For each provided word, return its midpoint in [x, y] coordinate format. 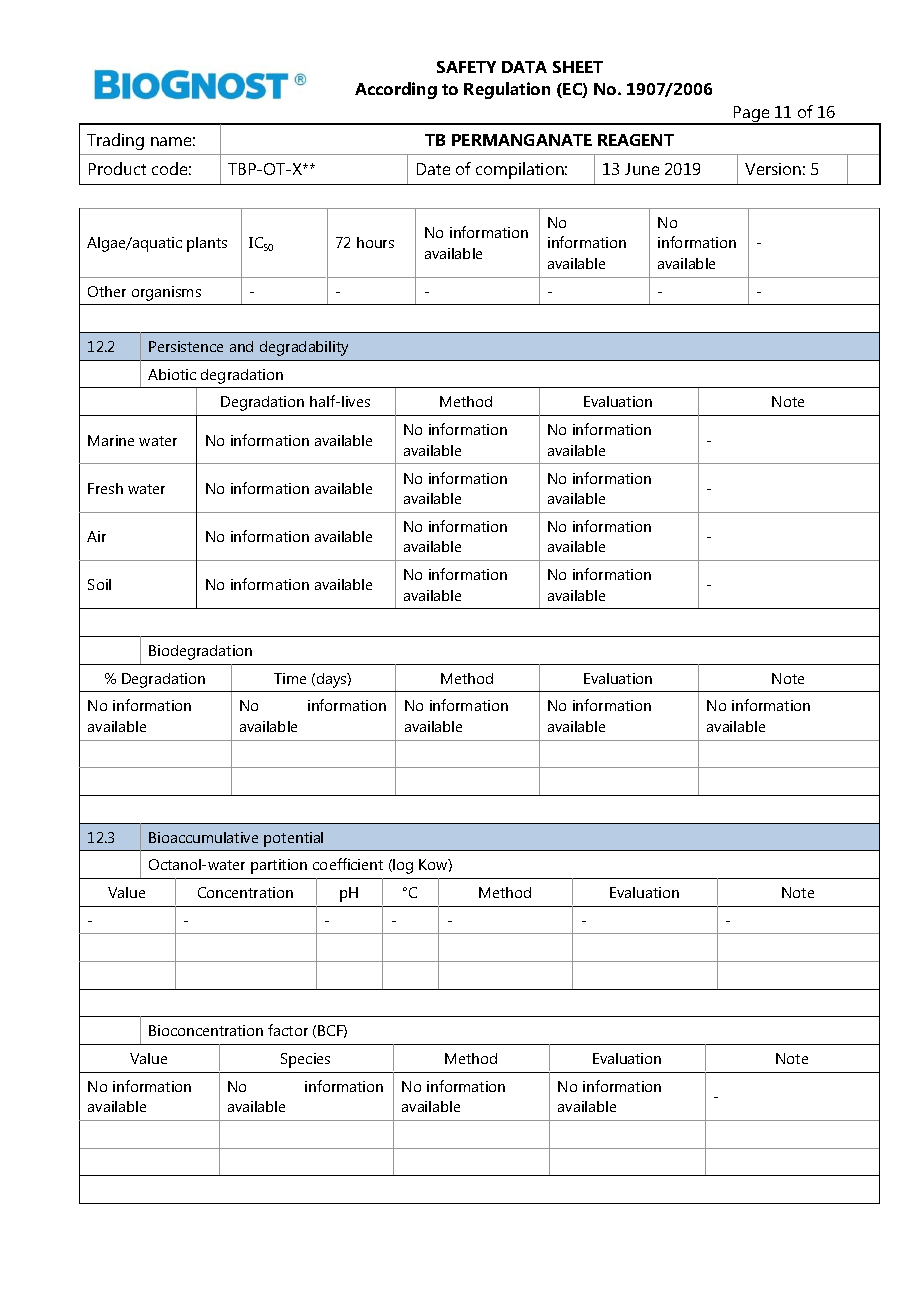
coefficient [348, 864]
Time [290, 678]
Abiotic [172, 374]
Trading [115, 141]
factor [288, 1030]
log [402, 866]
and [241, 346]
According [396, 90]
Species [305, 1060]
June [642, 169]
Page [752, 115]
